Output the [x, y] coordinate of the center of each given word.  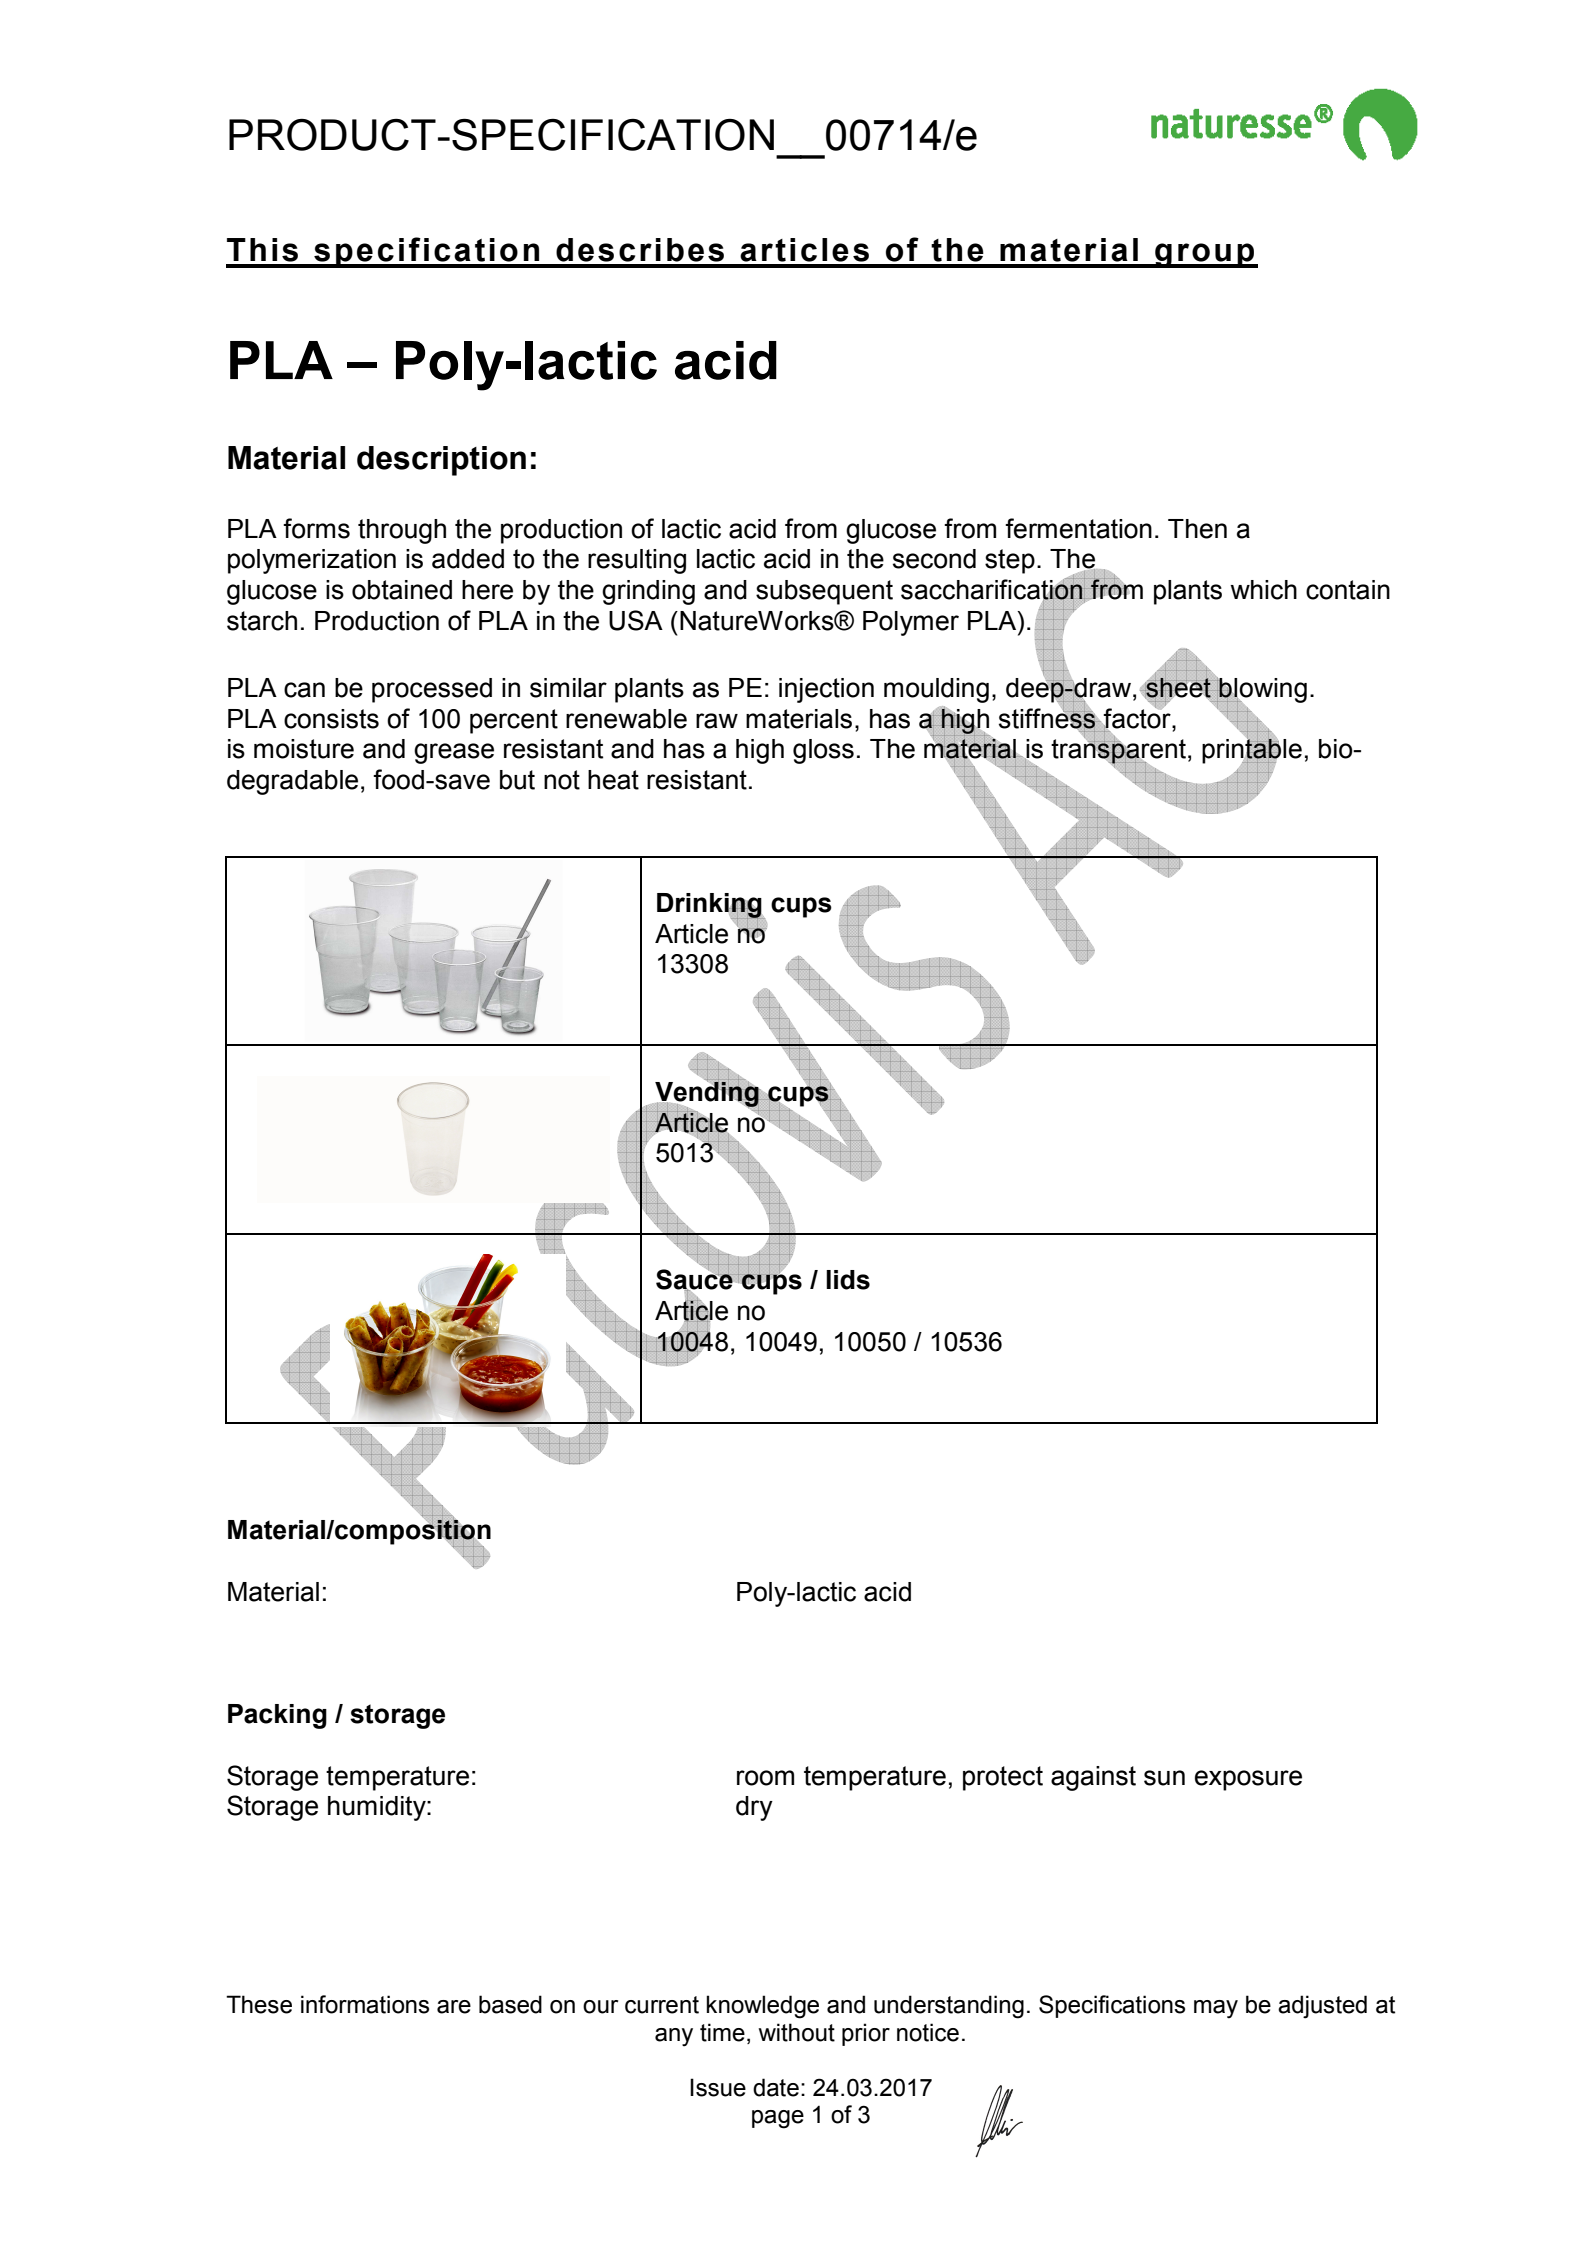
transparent [1118, 751]
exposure [1248, 1780]
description [441, 461]
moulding [936, 690]
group [1205, 255]
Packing [277, 1716]
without [797, 2032]
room [765, 1778]
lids [848, 1280]
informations [365, 2004]
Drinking [710, 906]
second [934, 559]
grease [454, 753]
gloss [823, 751]
